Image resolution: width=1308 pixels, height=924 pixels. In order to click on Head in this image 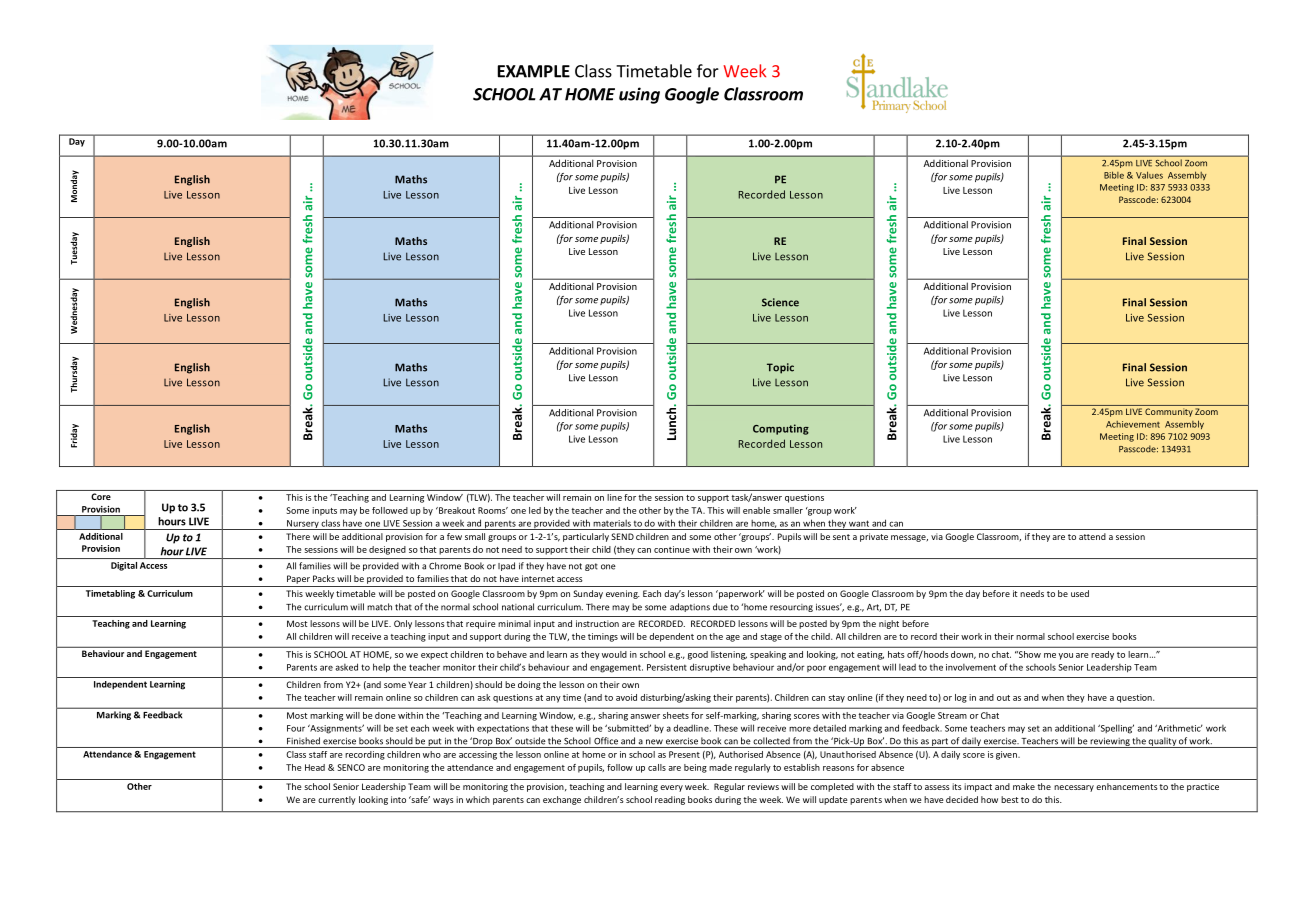, I will do `click(315, 767)`.
